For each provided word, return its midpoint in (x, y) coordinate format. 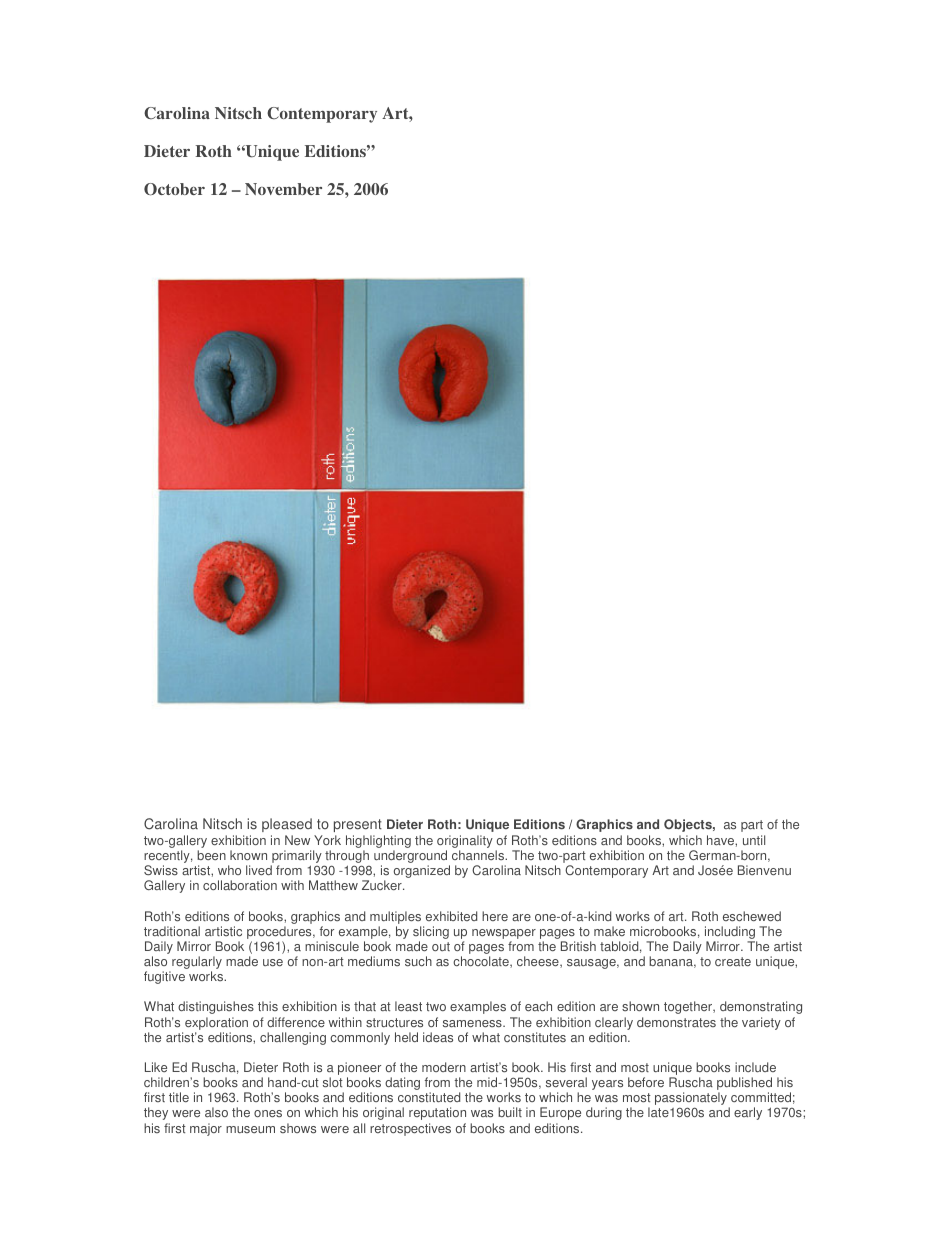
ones (268, 1113)
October (174, 189)
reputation (437, 1113)
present (358, 825)
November (283, 189)
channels (479, 855)
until (754, 840)
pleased (287, 825)
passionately (691, 1100)
